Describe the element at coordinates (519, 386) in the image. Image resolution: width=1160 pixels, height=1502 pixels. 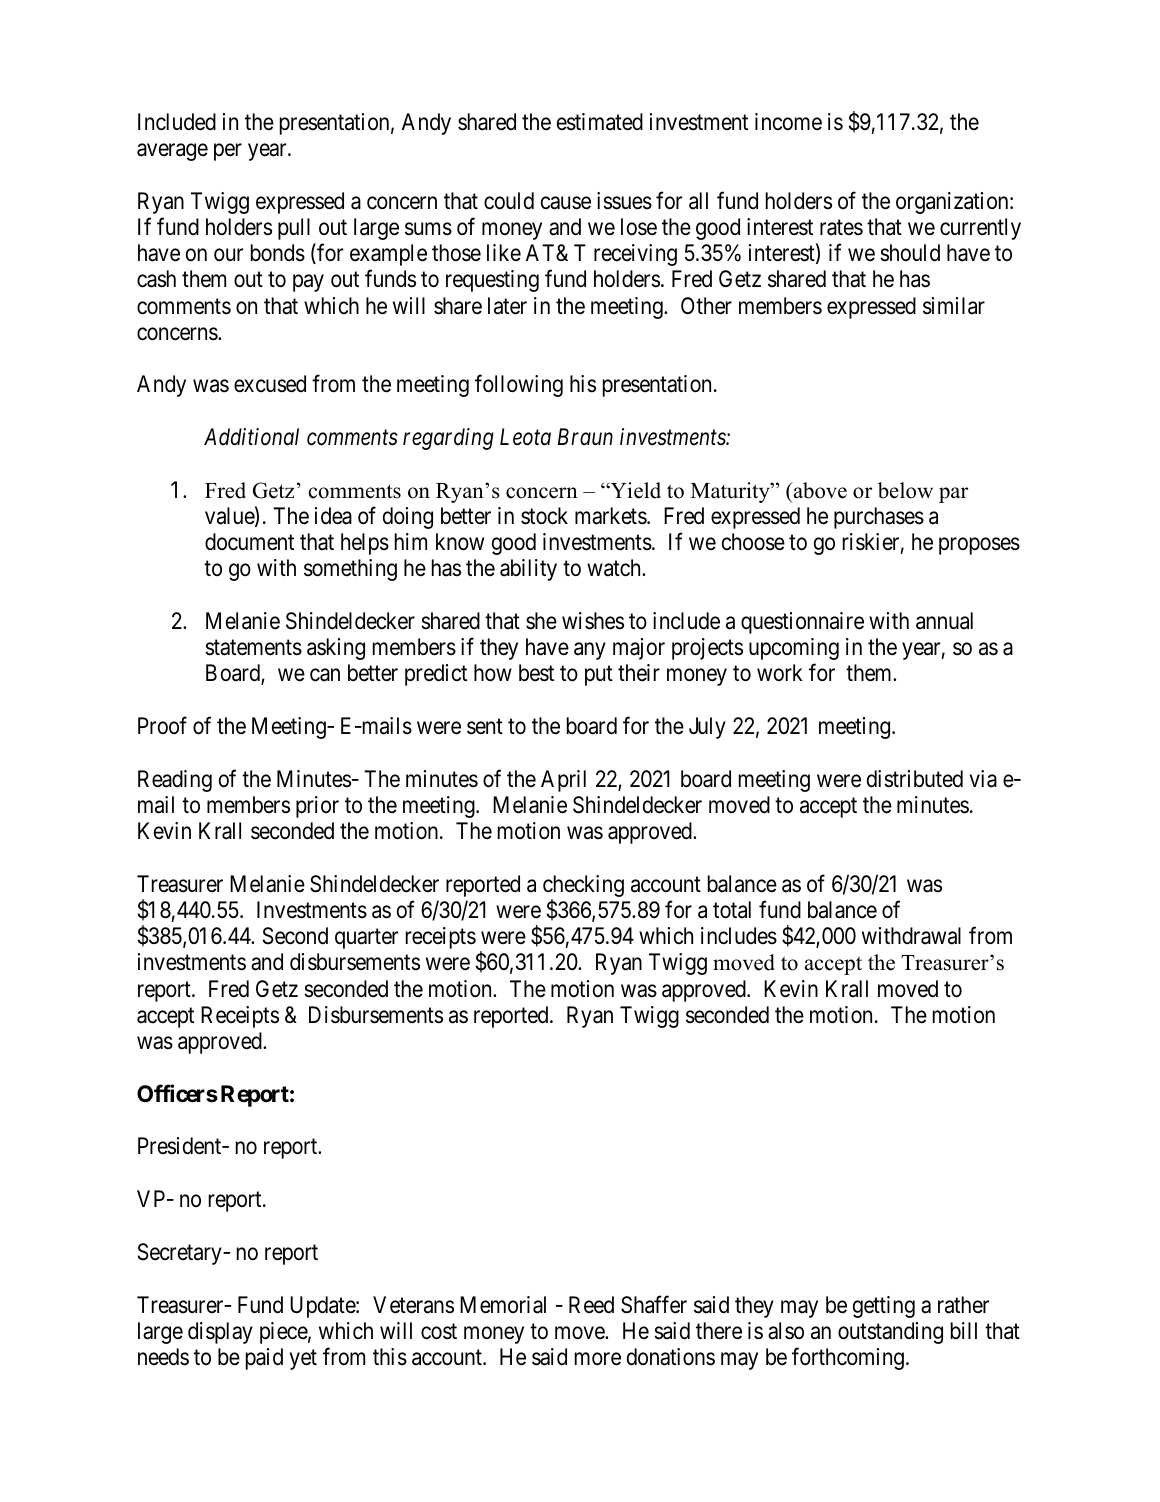
I see `following` at that location.
